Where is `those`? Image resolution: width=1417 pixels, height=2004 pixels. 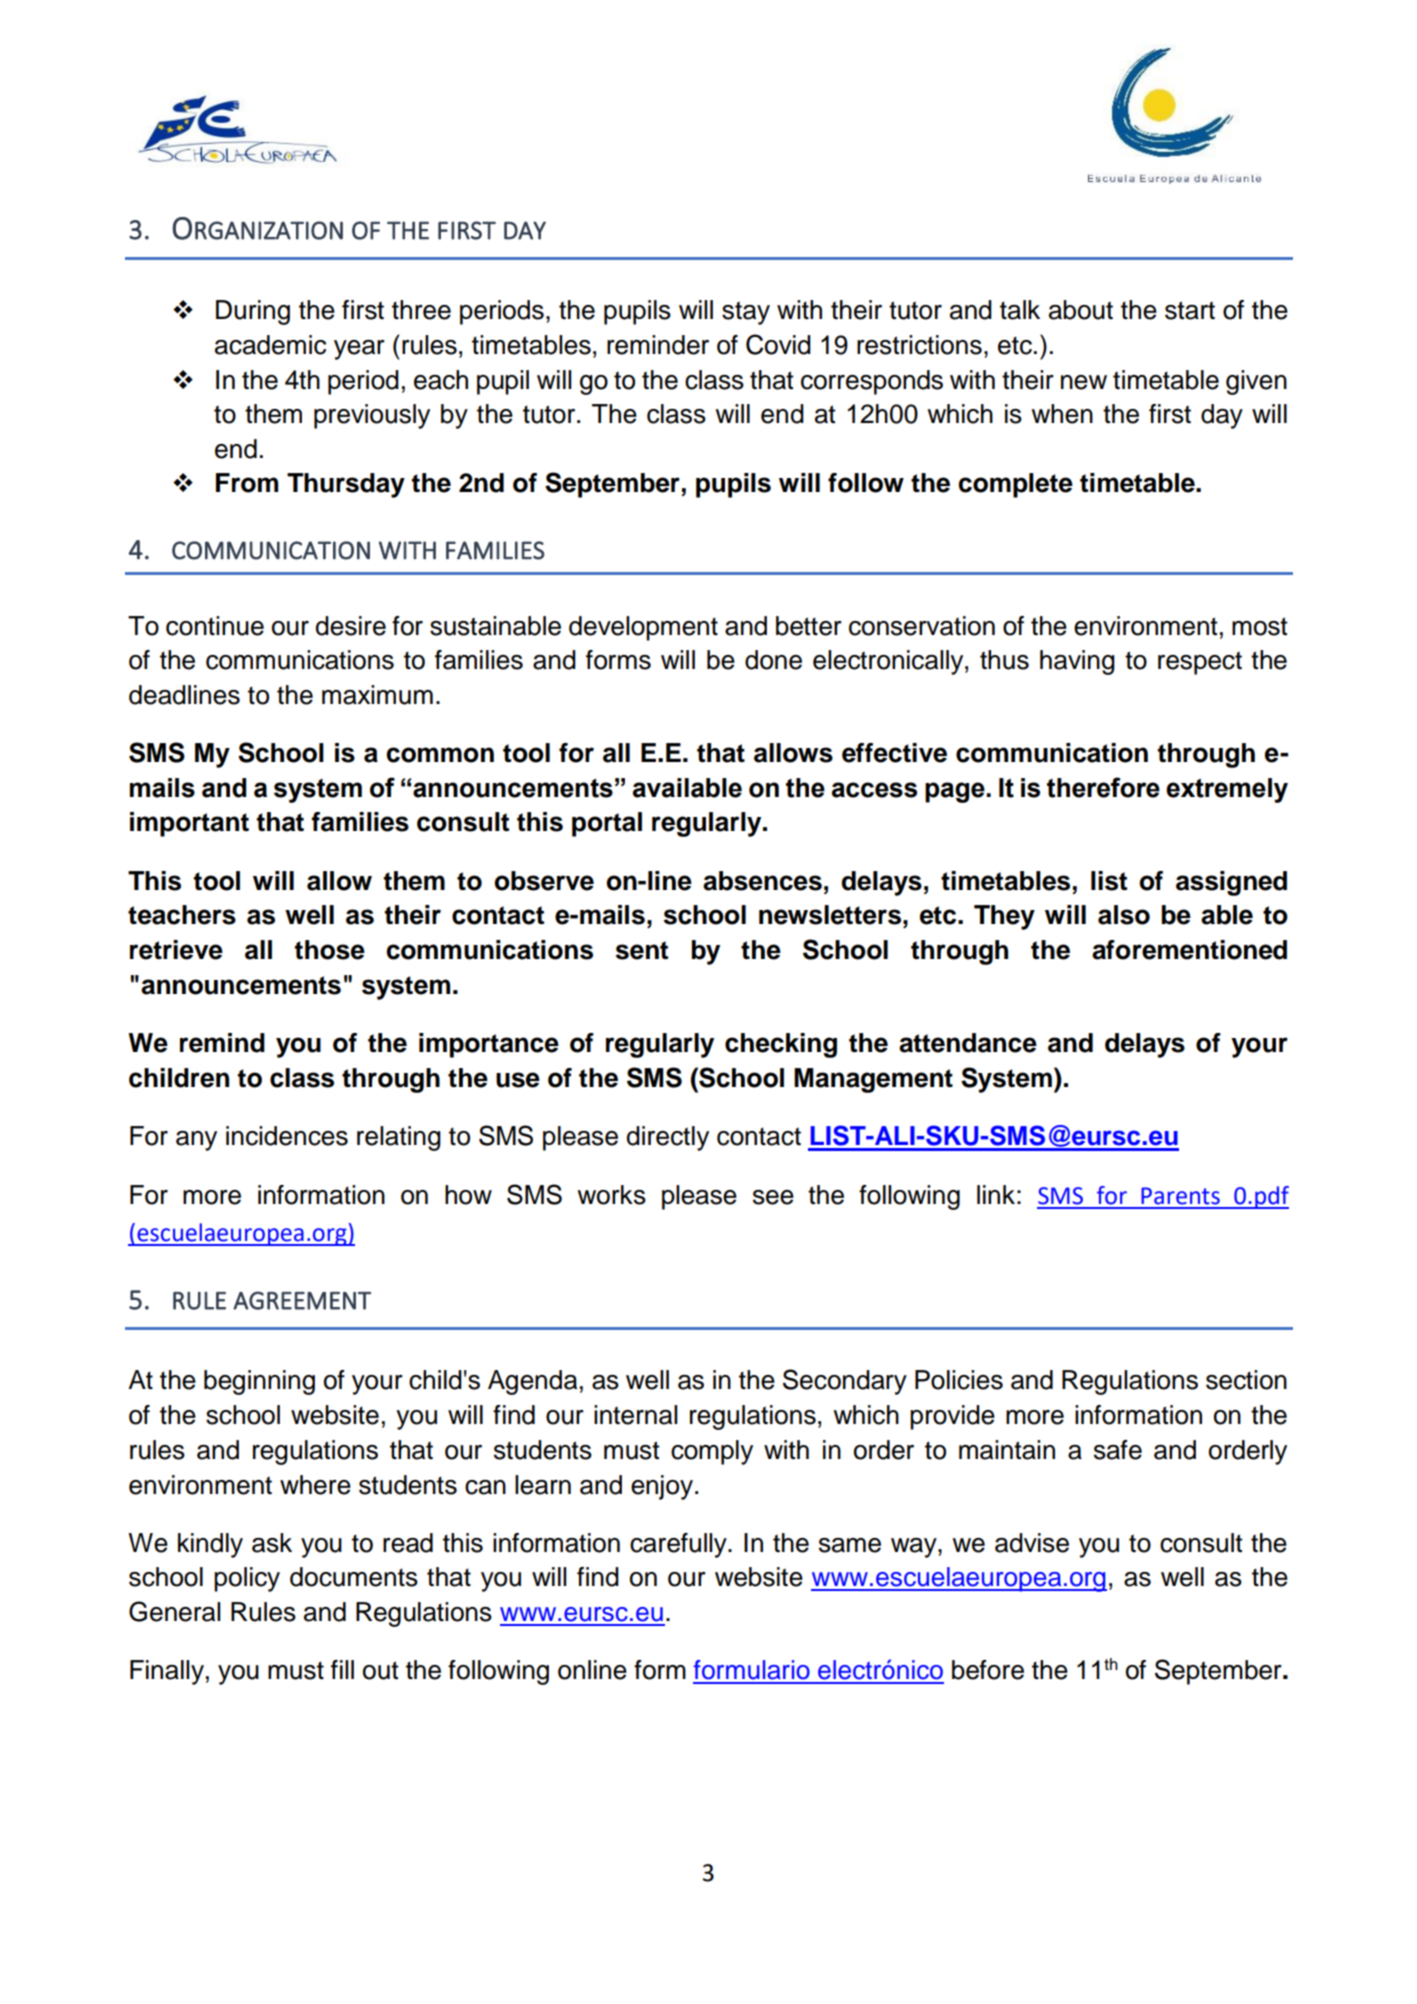 those is located at coordinates (330, 950).
